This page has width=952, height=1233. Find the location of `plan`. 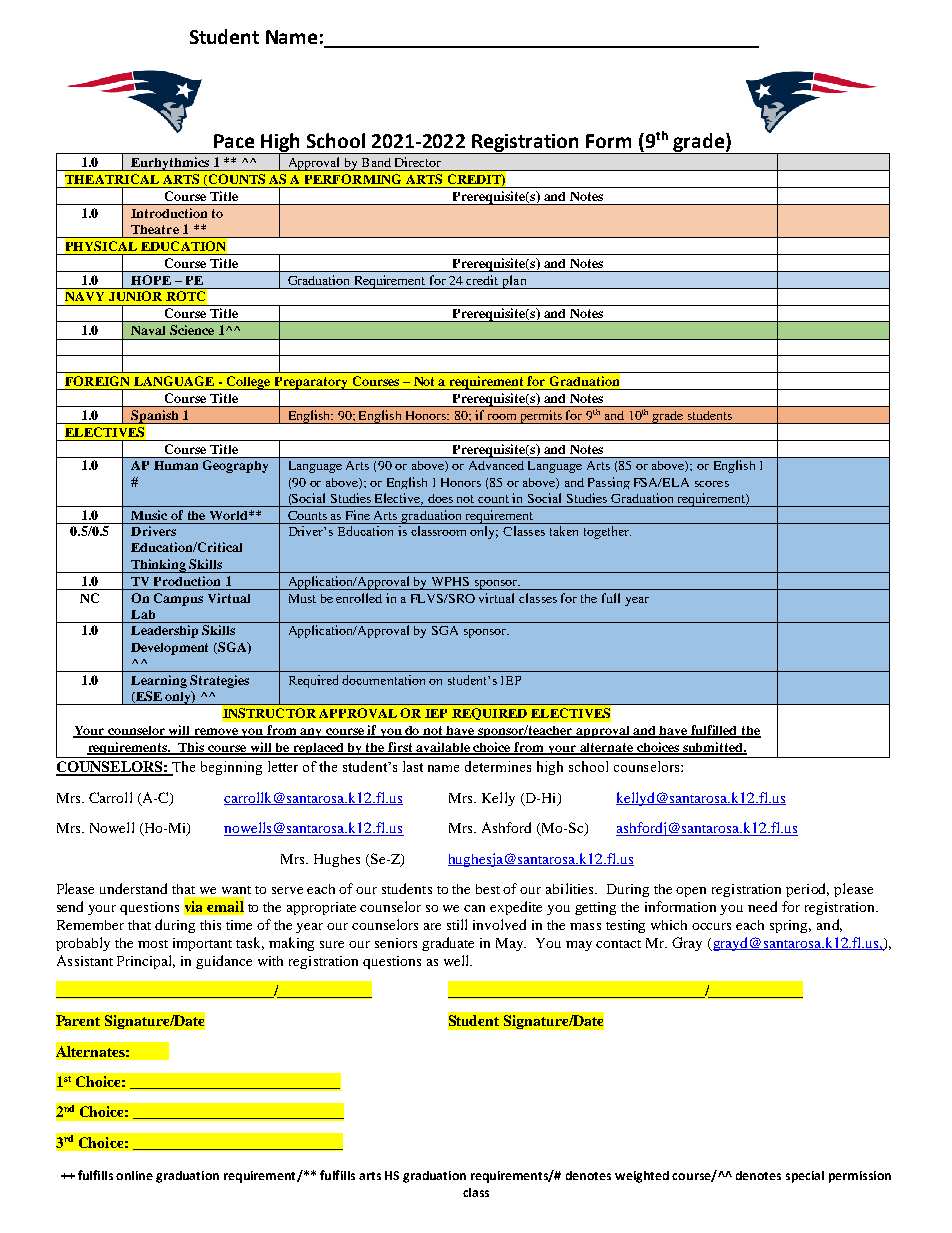

plan is located at coordinates (514, 282).
